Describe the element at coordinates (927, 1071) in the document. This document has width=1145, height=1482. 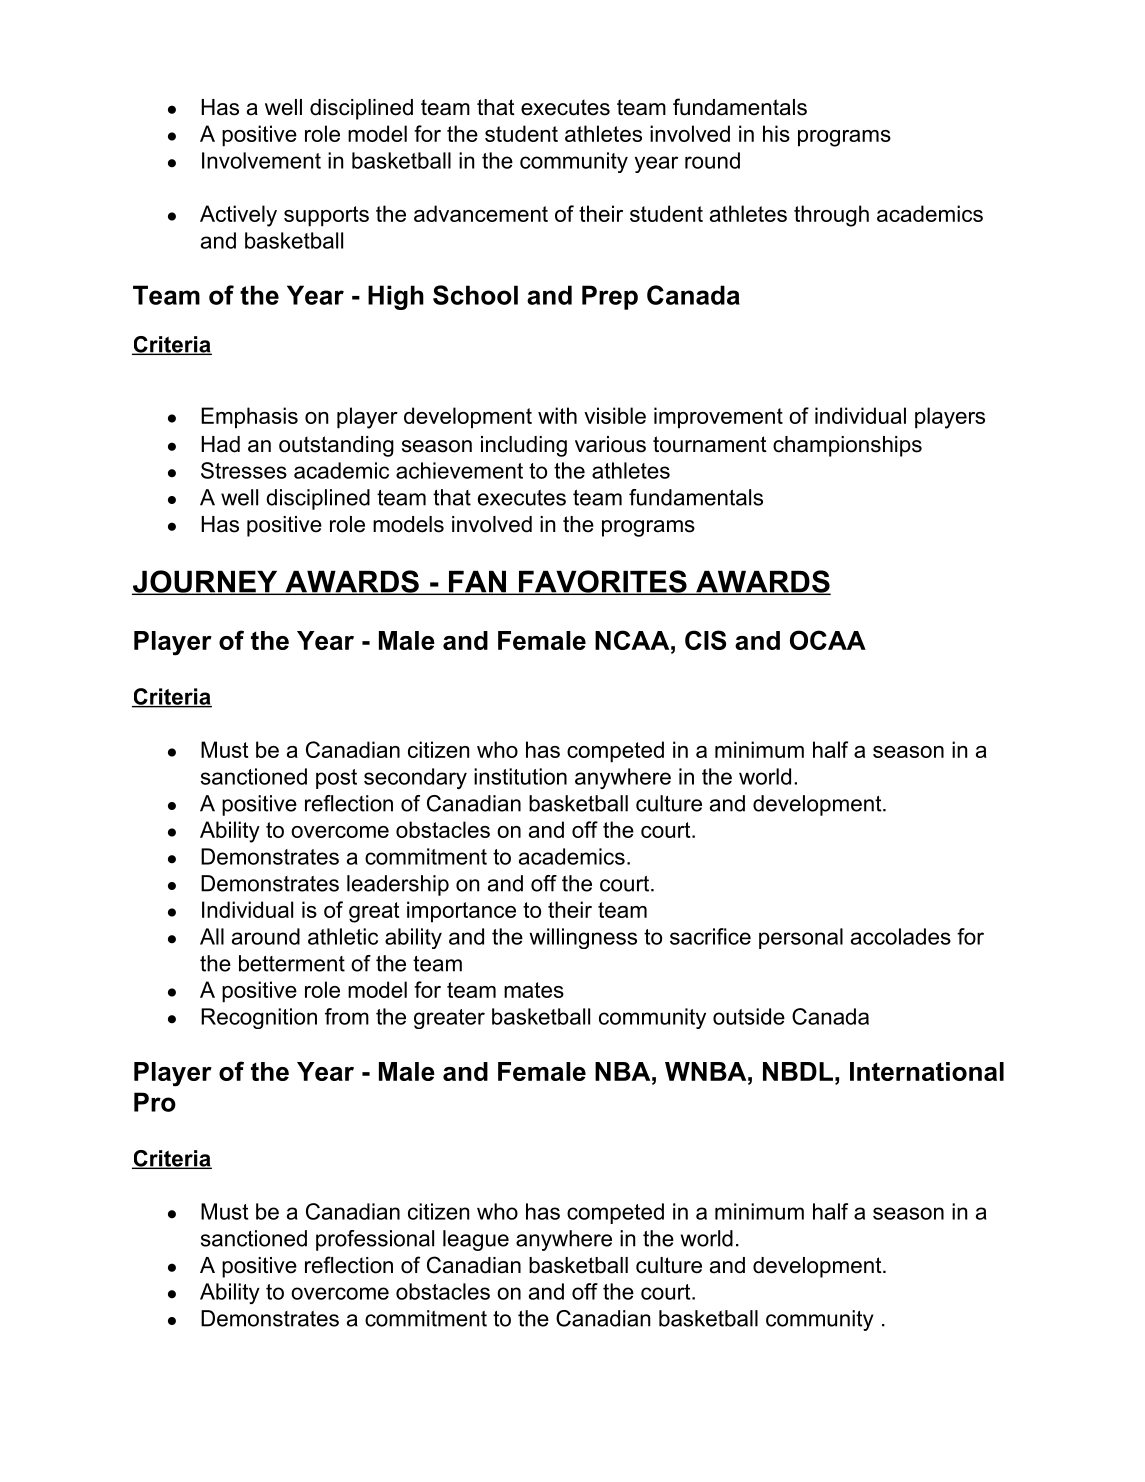
I see `International` at that location.
